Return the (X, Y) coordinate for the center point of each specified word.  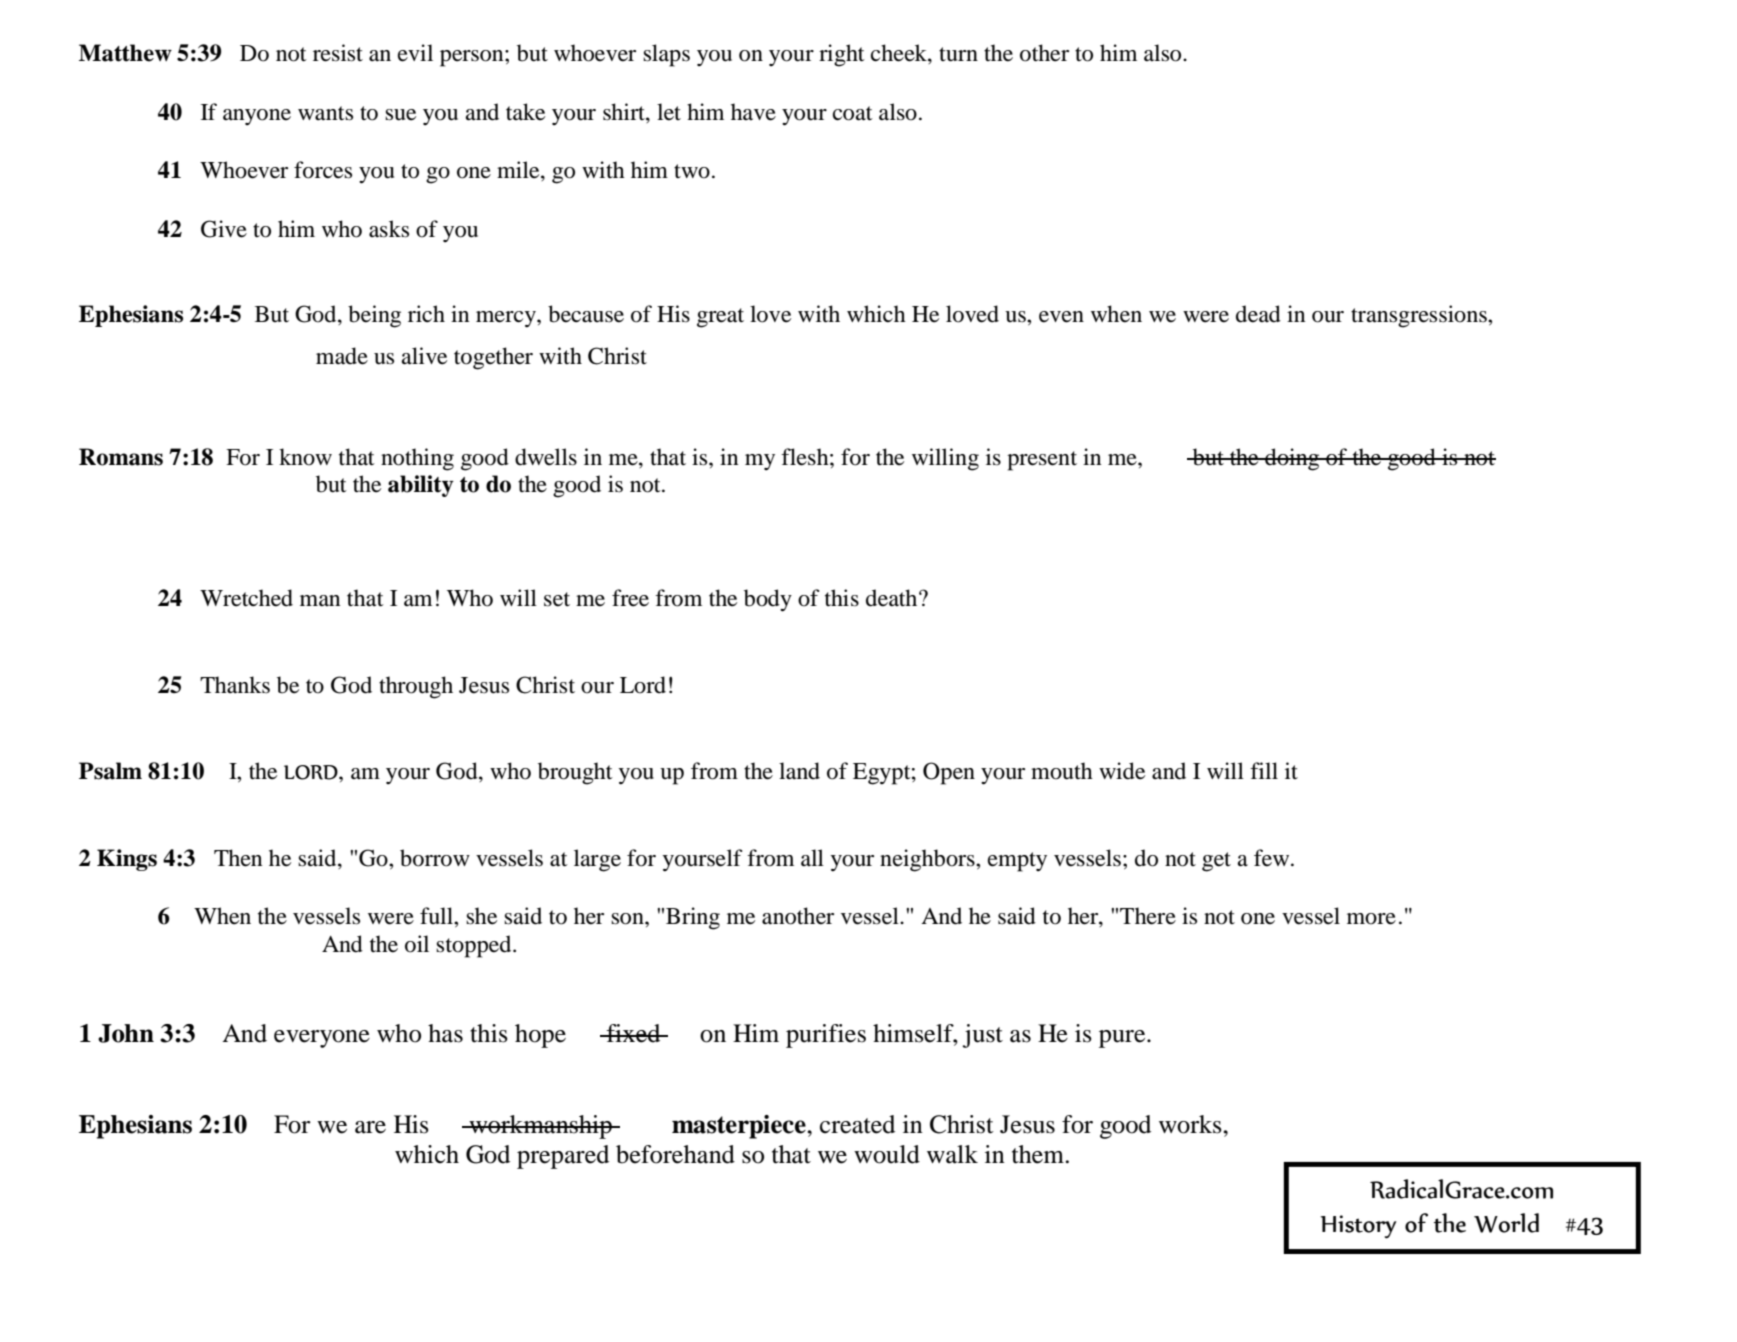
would (887, 1154)
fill (1264, 770)
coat (853, 113)
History (1359, 1227)
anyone (257, 117)
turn (958, 54)
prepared (563, 1157)
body (768, 600)
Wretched (246, 598)
